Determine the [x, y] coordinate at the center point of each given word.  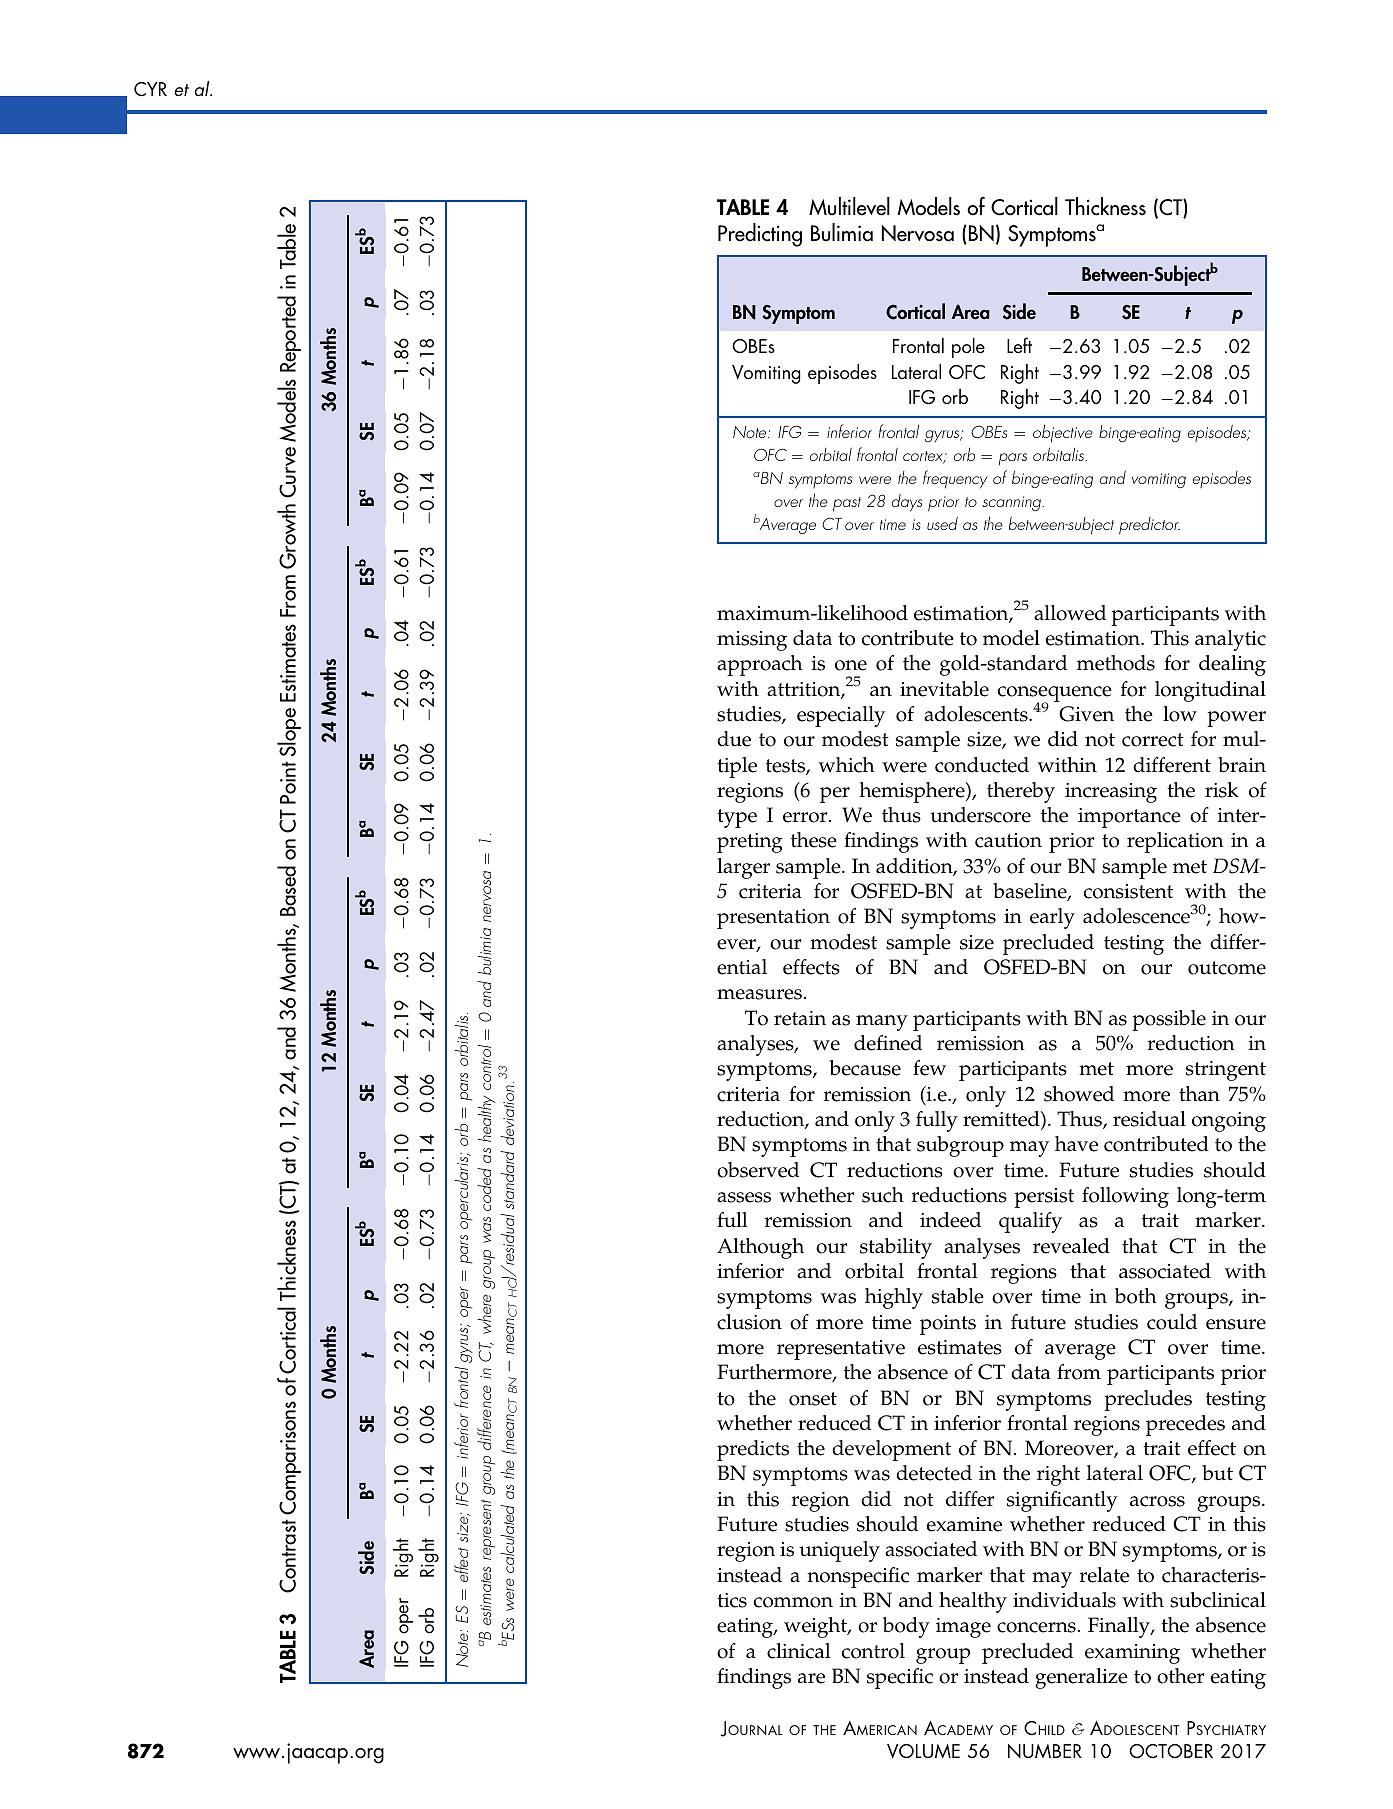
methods [1116, 663]
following [1125, 1197]
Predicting [760, 235]
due [734, 739]
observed [758, 1170]
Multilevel [849, 206]
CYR [150, 89]
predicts [753, 1450]
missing [752, 641]
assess [744, 1197]
